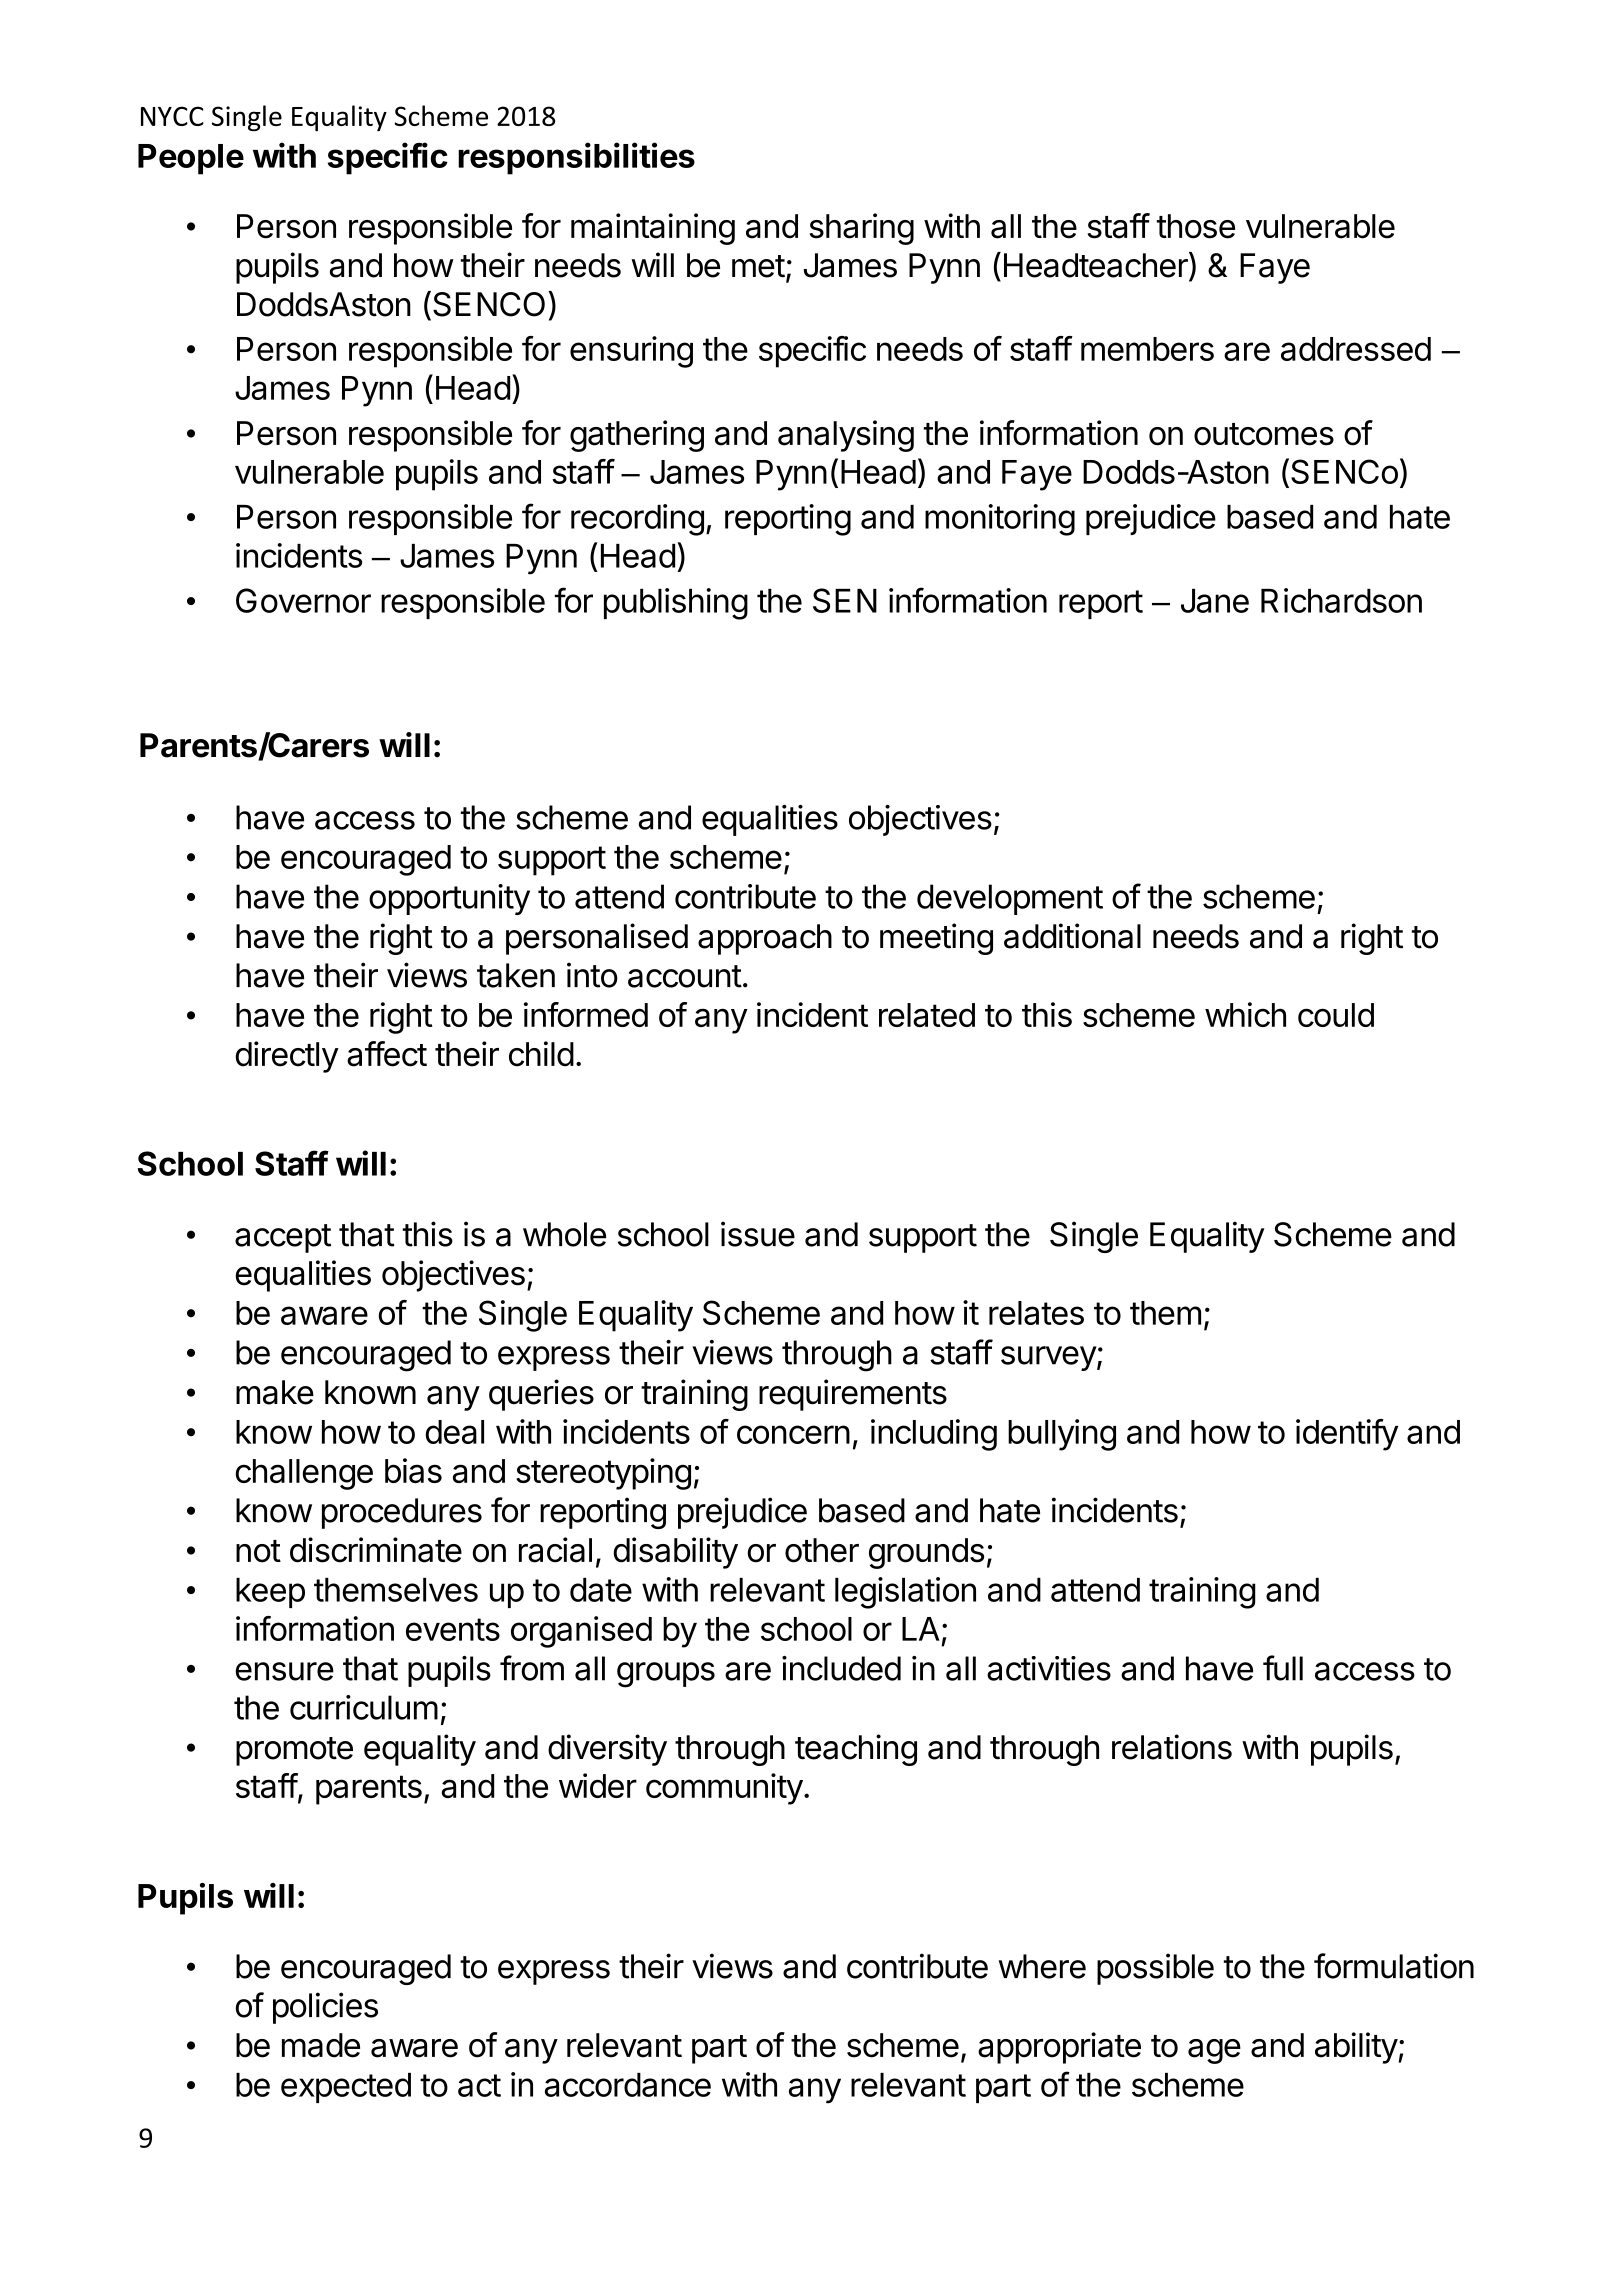 The image size is (1615, 2283). Describe the element at coordinates (1347, 1435) in the page. I see `identify` at that location.
